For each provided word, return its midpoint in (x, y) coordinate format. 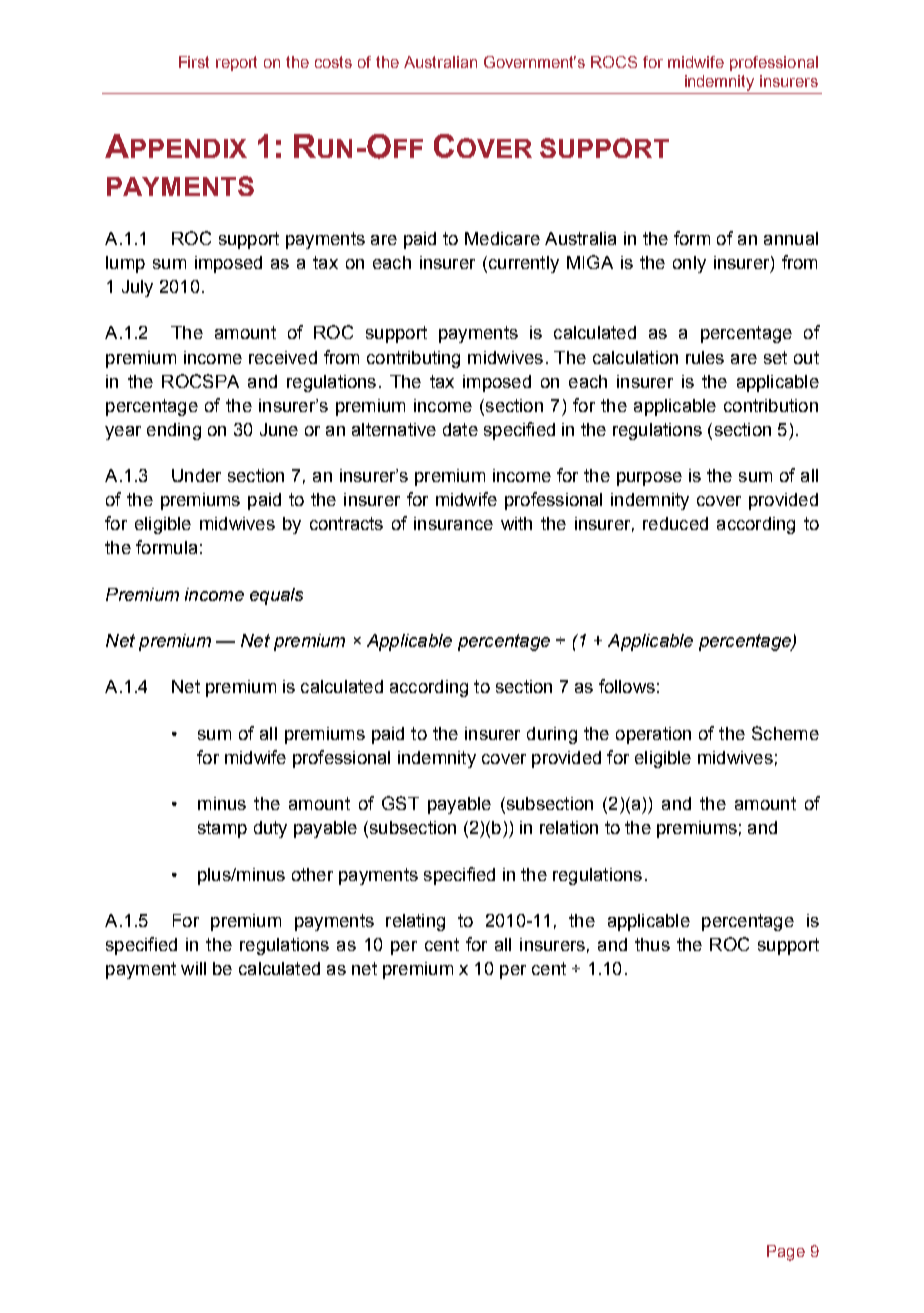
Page (786, 1253)
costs (333, 62)
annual (791, 238)
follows (627, 686)
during (552, 735)
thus (652, 944)
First (194, 62)
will (193, 968)
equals (276, 596)
